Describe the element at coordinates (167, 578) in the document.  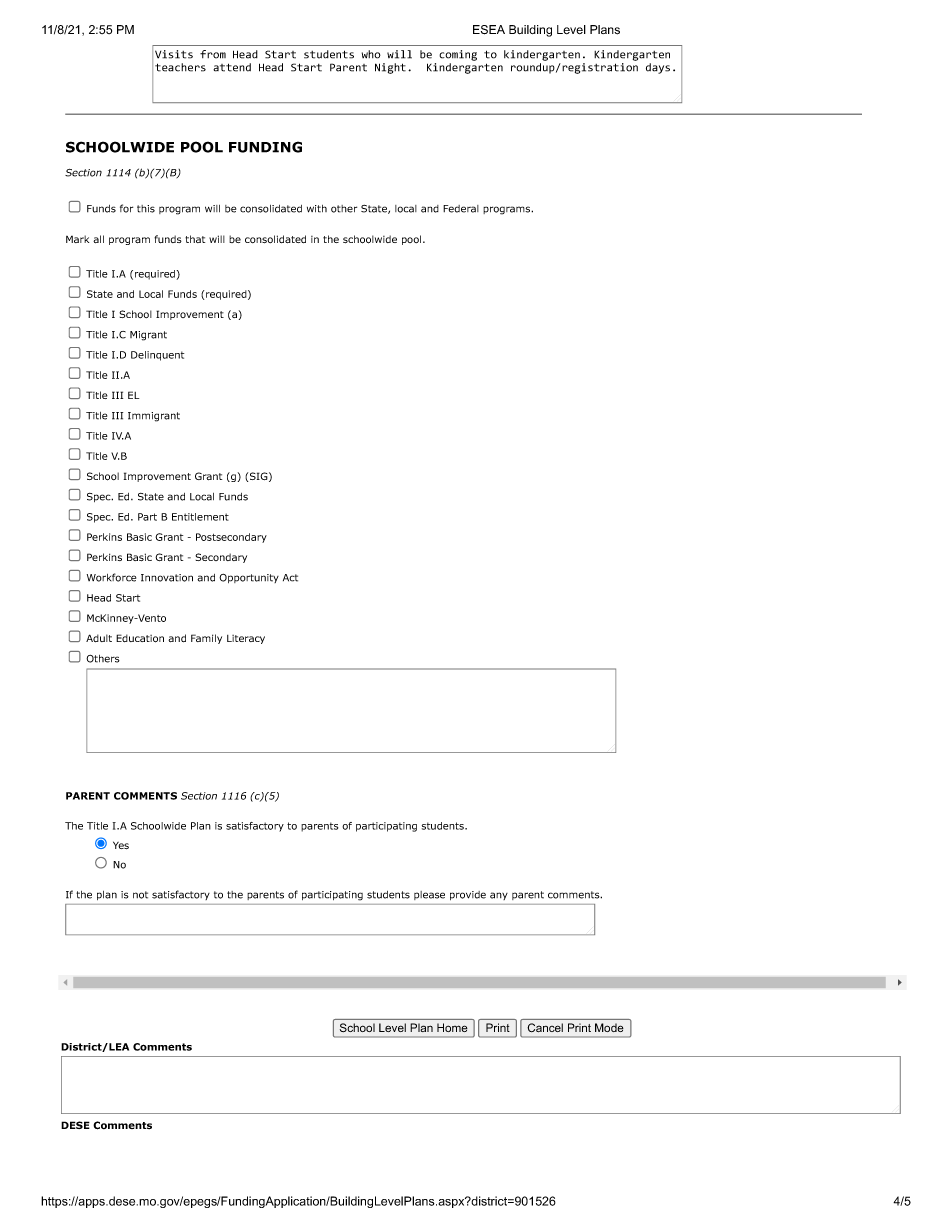
I see `Innovation` at that location.
